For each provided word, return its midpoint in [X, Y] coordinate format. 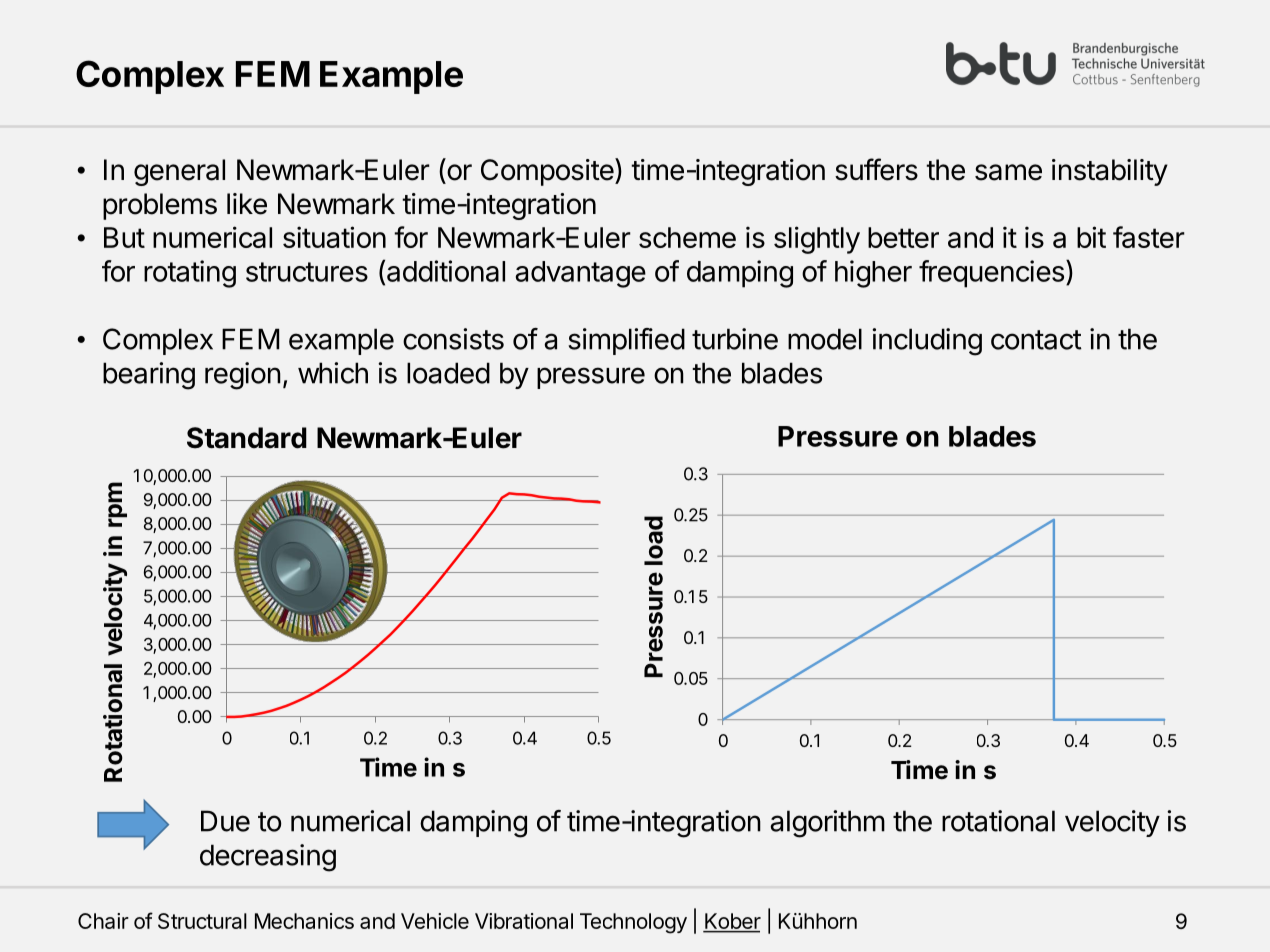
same [1008, 172]
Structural [202, 921]
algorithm [827, 824]
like [247, 204]
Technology [633, 923]
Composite [547, 172]
